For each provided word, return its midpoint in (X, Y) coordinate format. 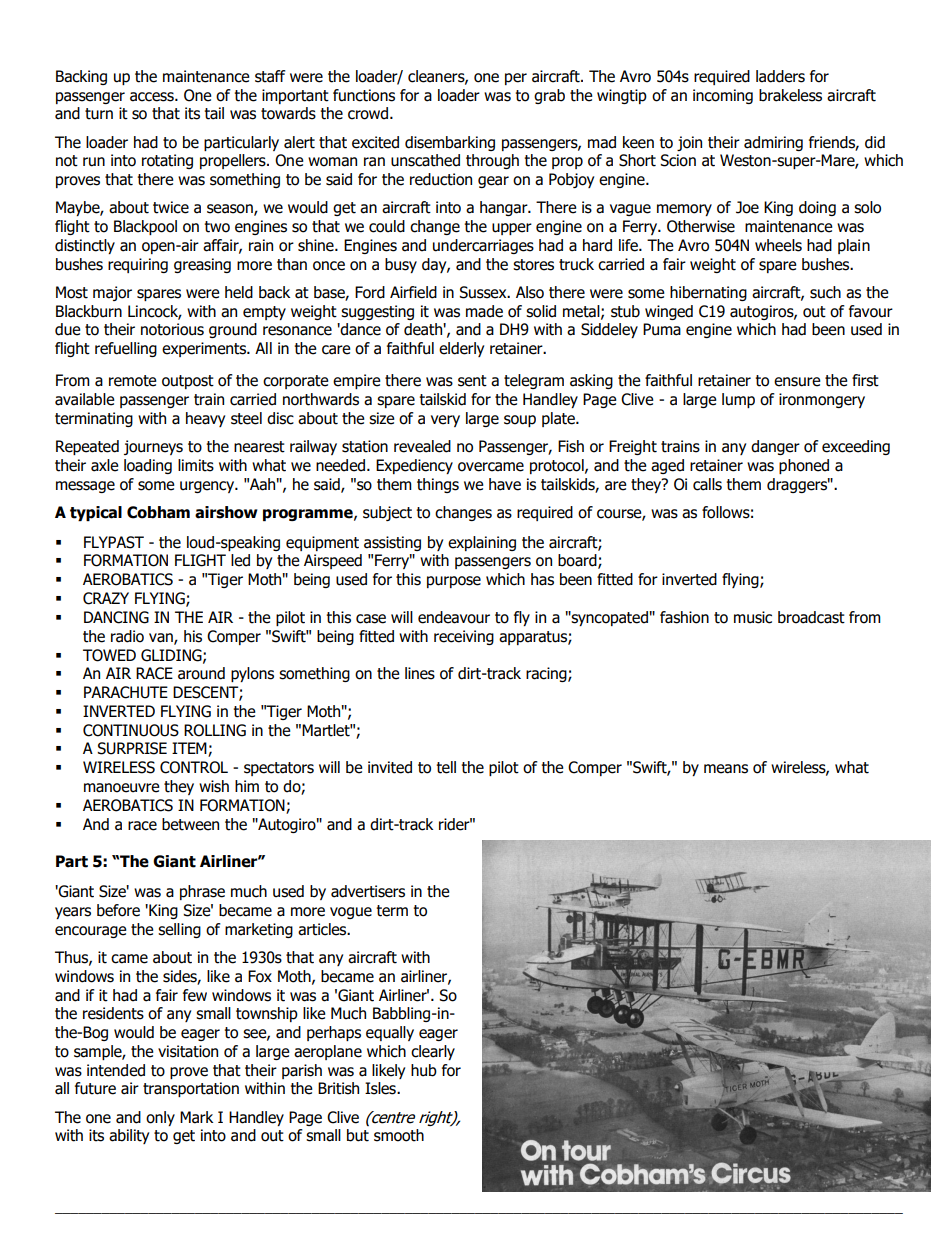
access (153, 97)
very (445, 421)
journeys (153, 447)
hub (424, 1070)
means (726, 769)
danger (775, 447)
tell (446, 767)
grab (549, 96)
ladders (780, 76)
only (160, 1118)
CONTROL (194, 767)
